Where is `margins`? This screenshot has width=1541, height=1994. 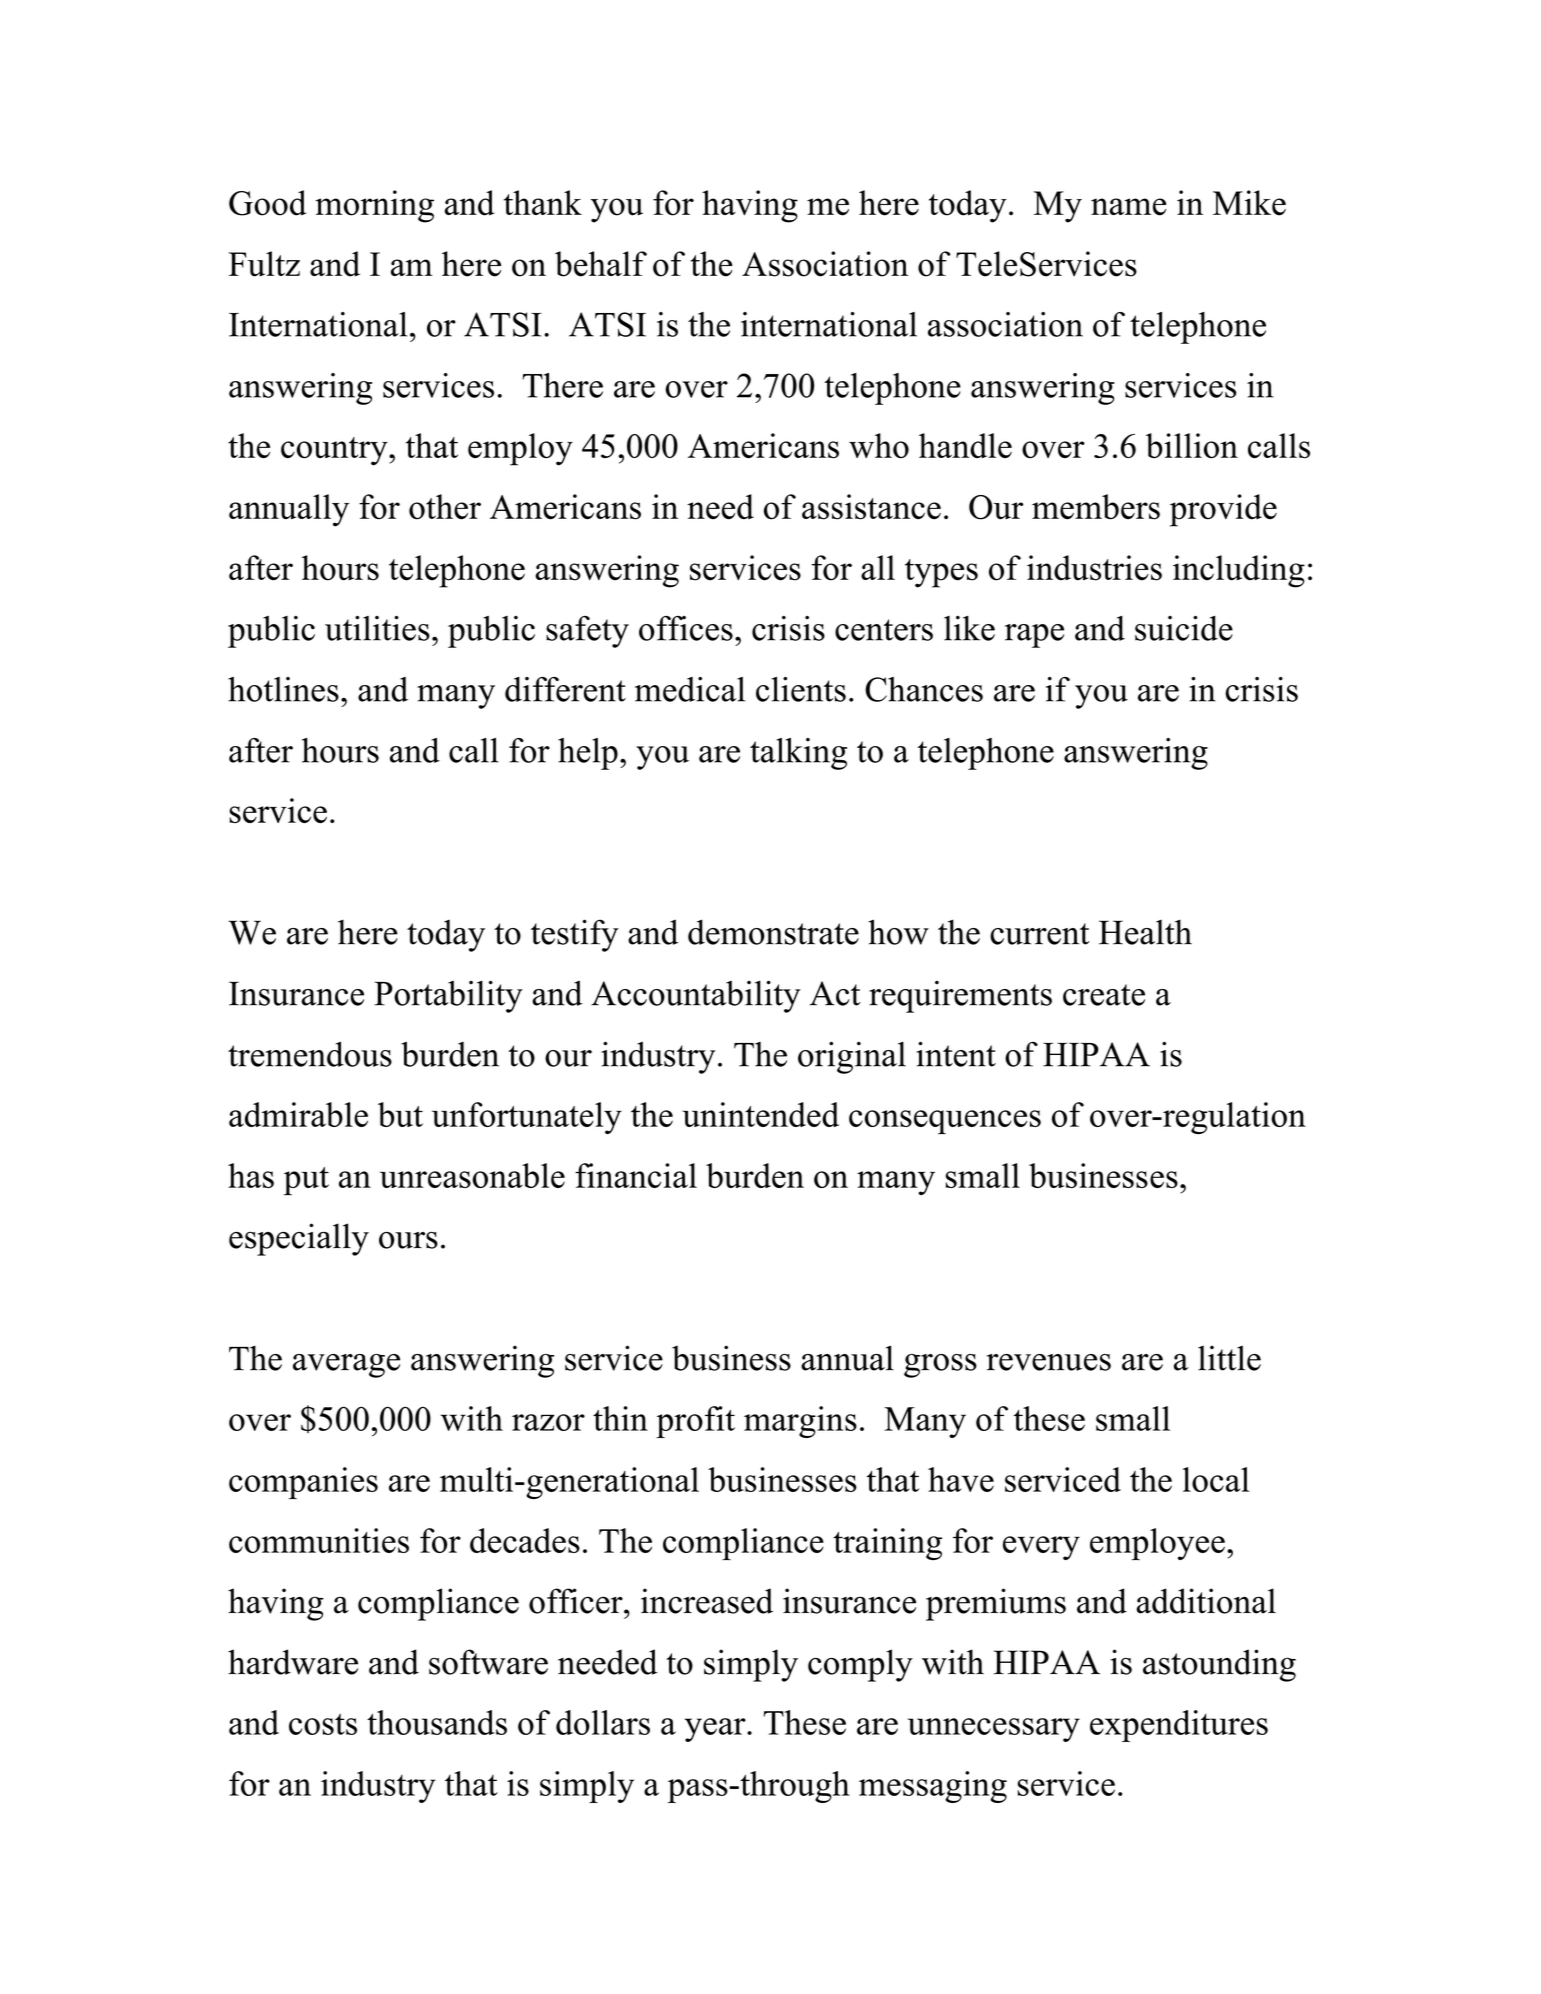 margins is located at coordinates (800, 1422).
